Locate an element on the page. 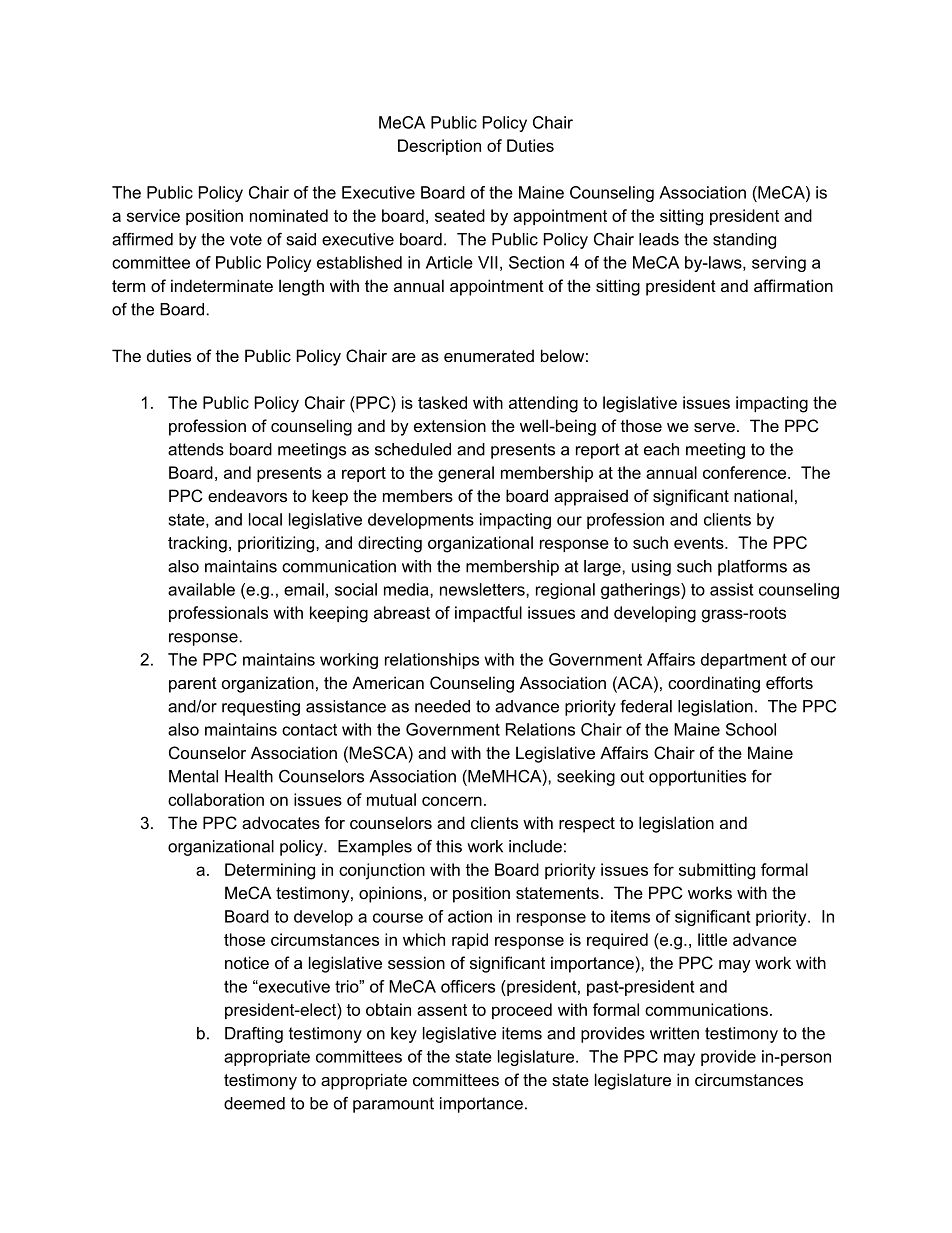 Image resolution: width=952 pixels, height=1233 pixels. Mental is located at coordinates (193, 776).
